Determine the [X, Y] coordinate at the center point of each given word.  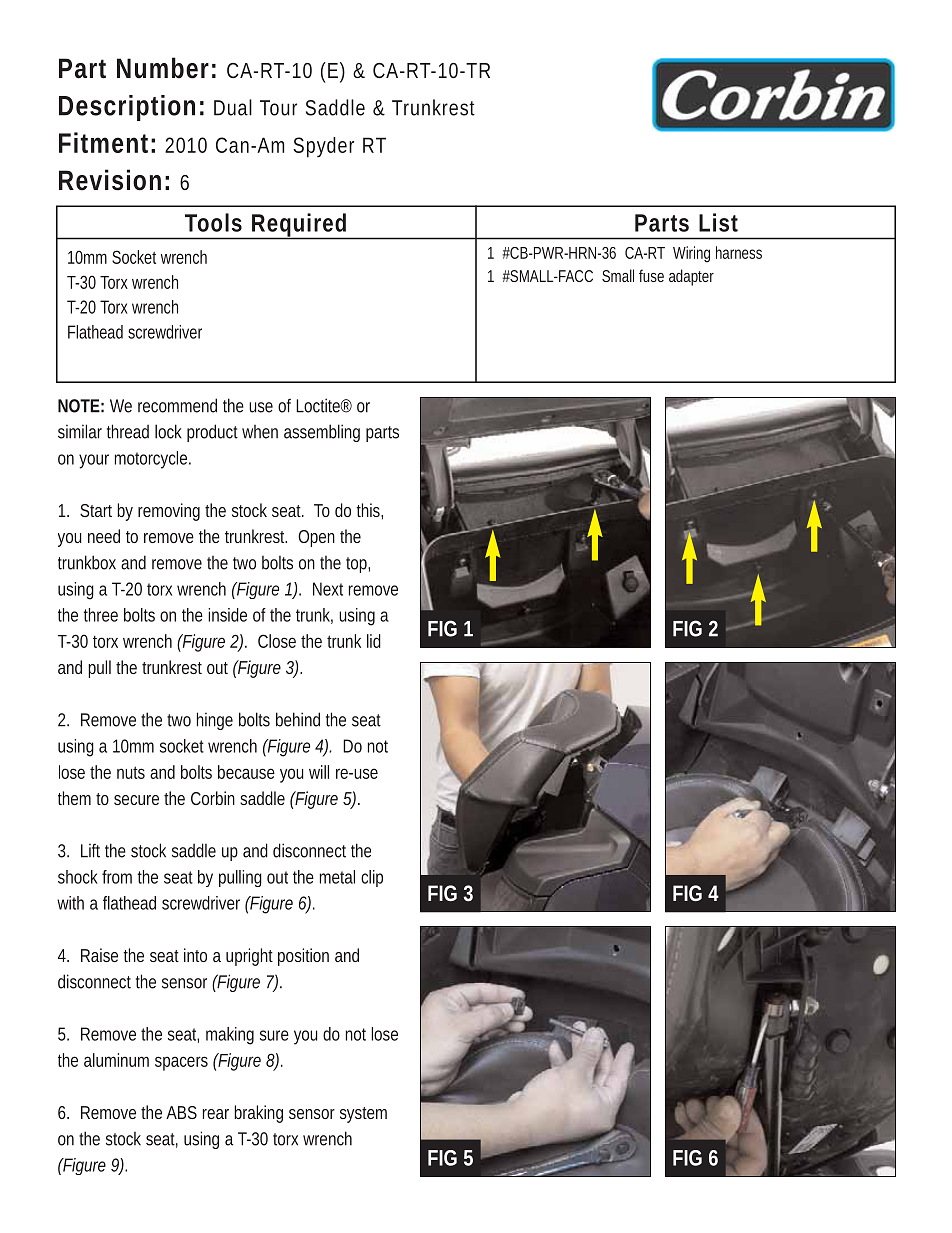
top [357, 565]
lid [374, 641]
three [100, 615]
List [718, 222]
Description [127, 108]
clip [372, 878]
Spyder [323, 147]
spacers [181, 1063]
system [363, 1115]
